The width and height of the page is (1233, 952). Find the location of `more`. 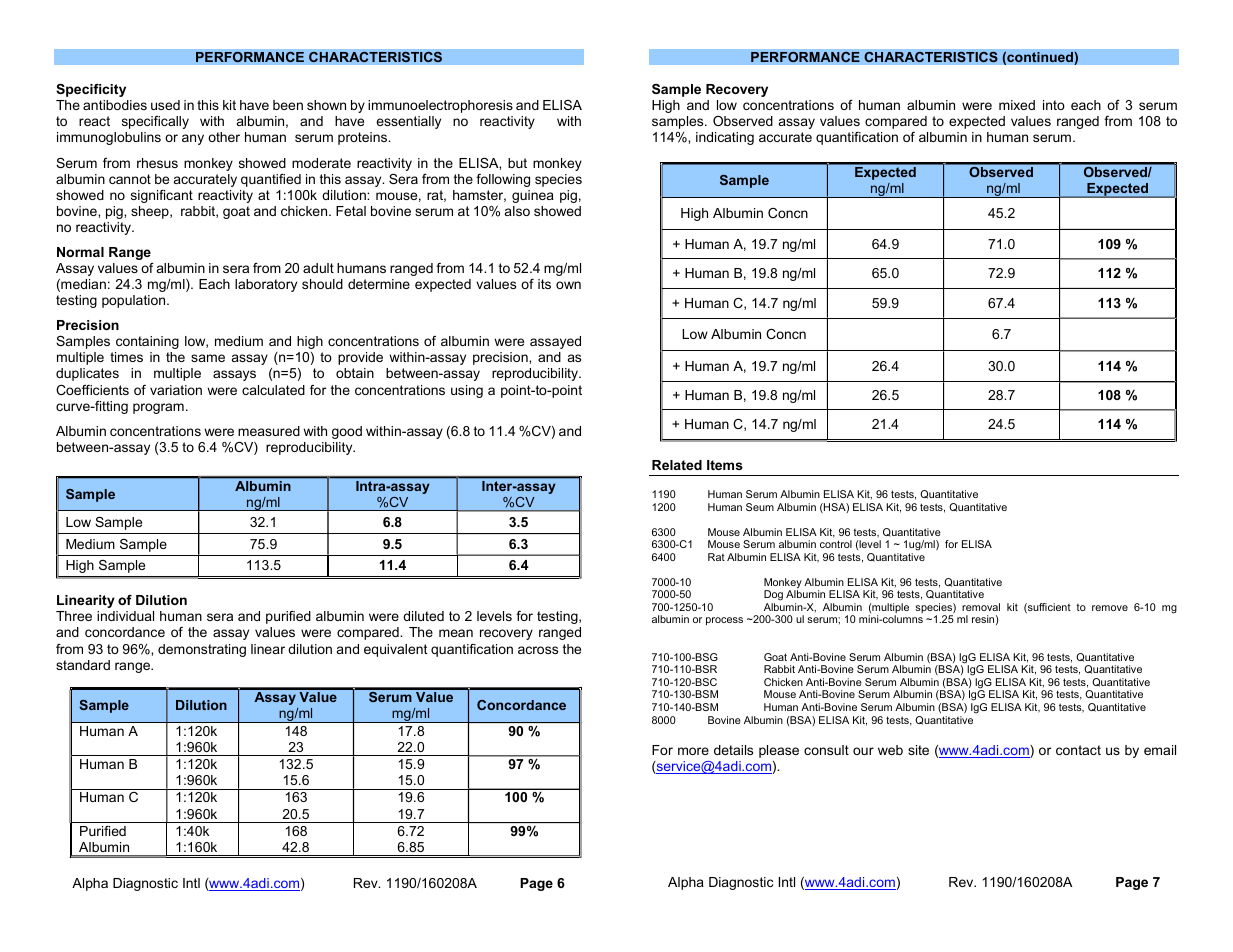

more is located at coordinates (693, 751).
